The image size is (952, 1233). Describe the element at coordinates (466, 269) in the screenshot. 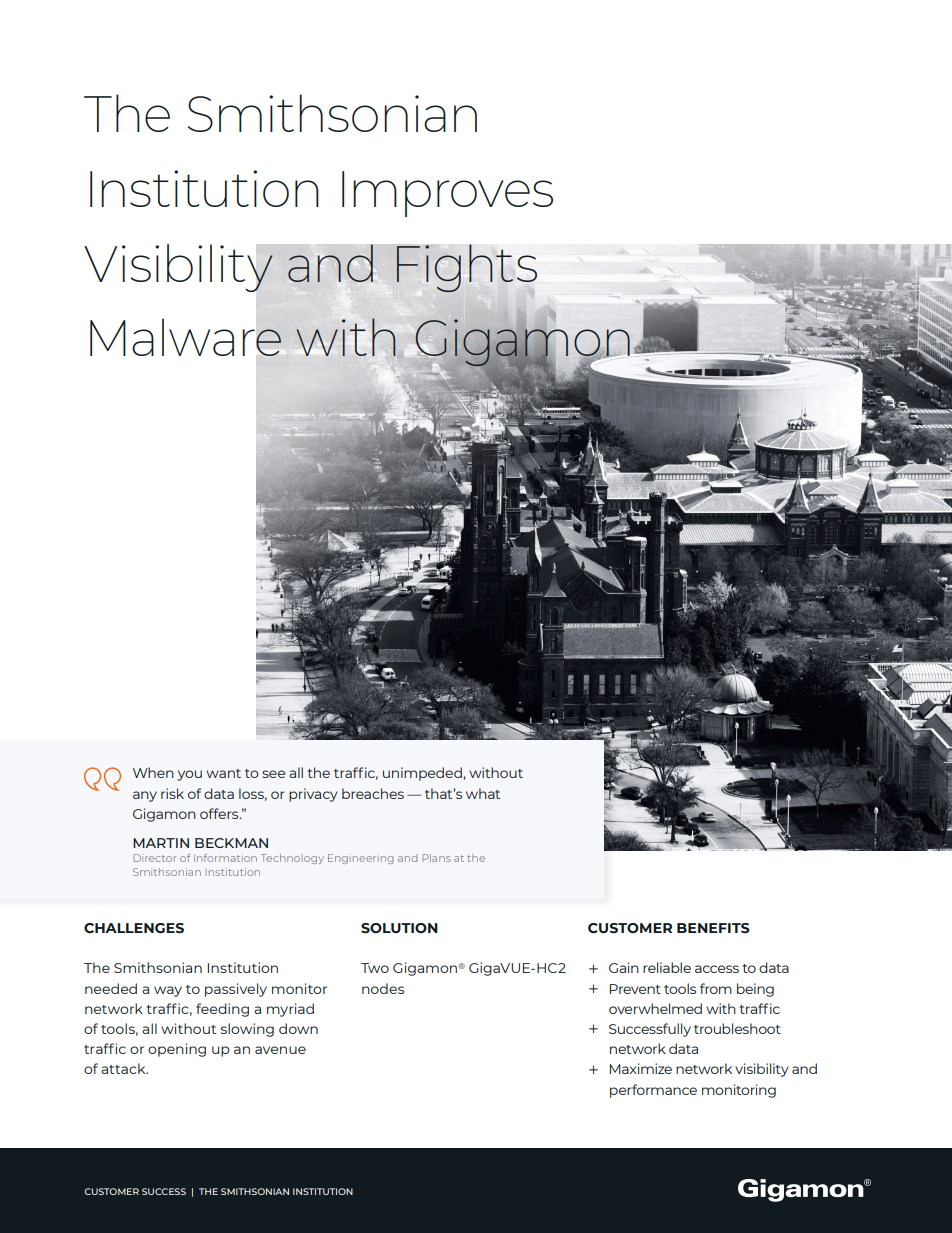

I see `Fights` at that location.
